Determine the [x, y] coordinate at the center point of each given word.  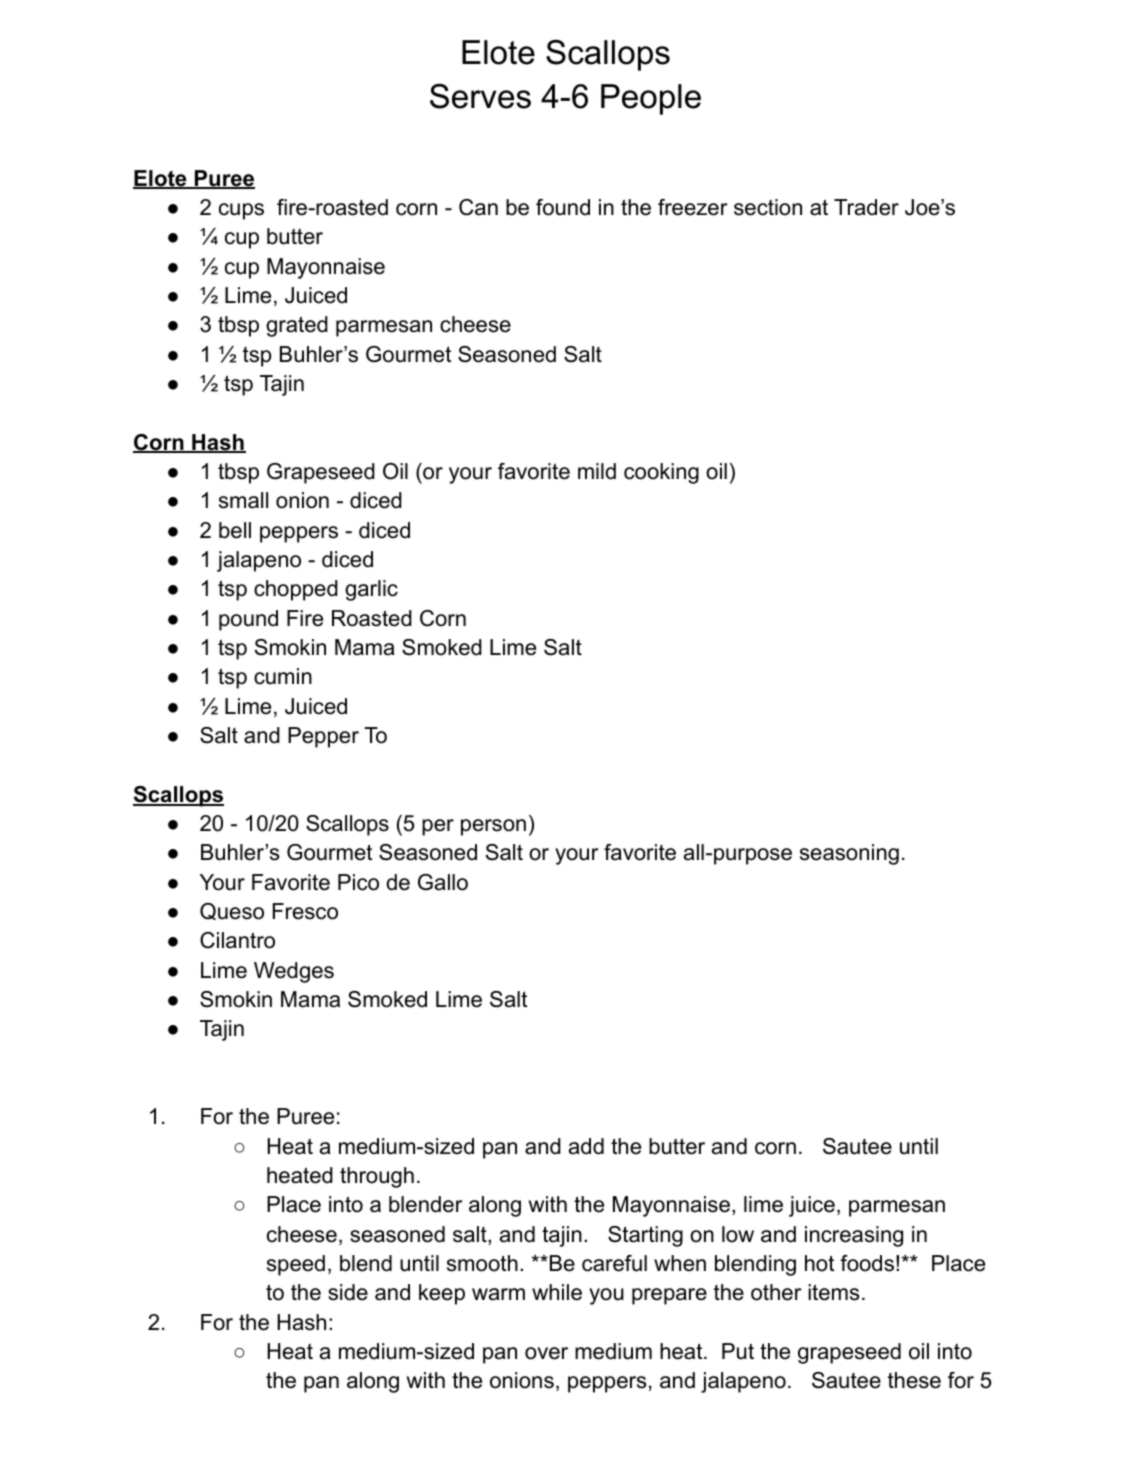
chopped [296, 590]
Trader [866, 207]
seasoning [849, 854]
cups [241, 211]
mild [597, 471]
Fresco [305, 911]
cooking [661, 473]
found [563, 207]
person [493, 827]
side [348, 1292]
